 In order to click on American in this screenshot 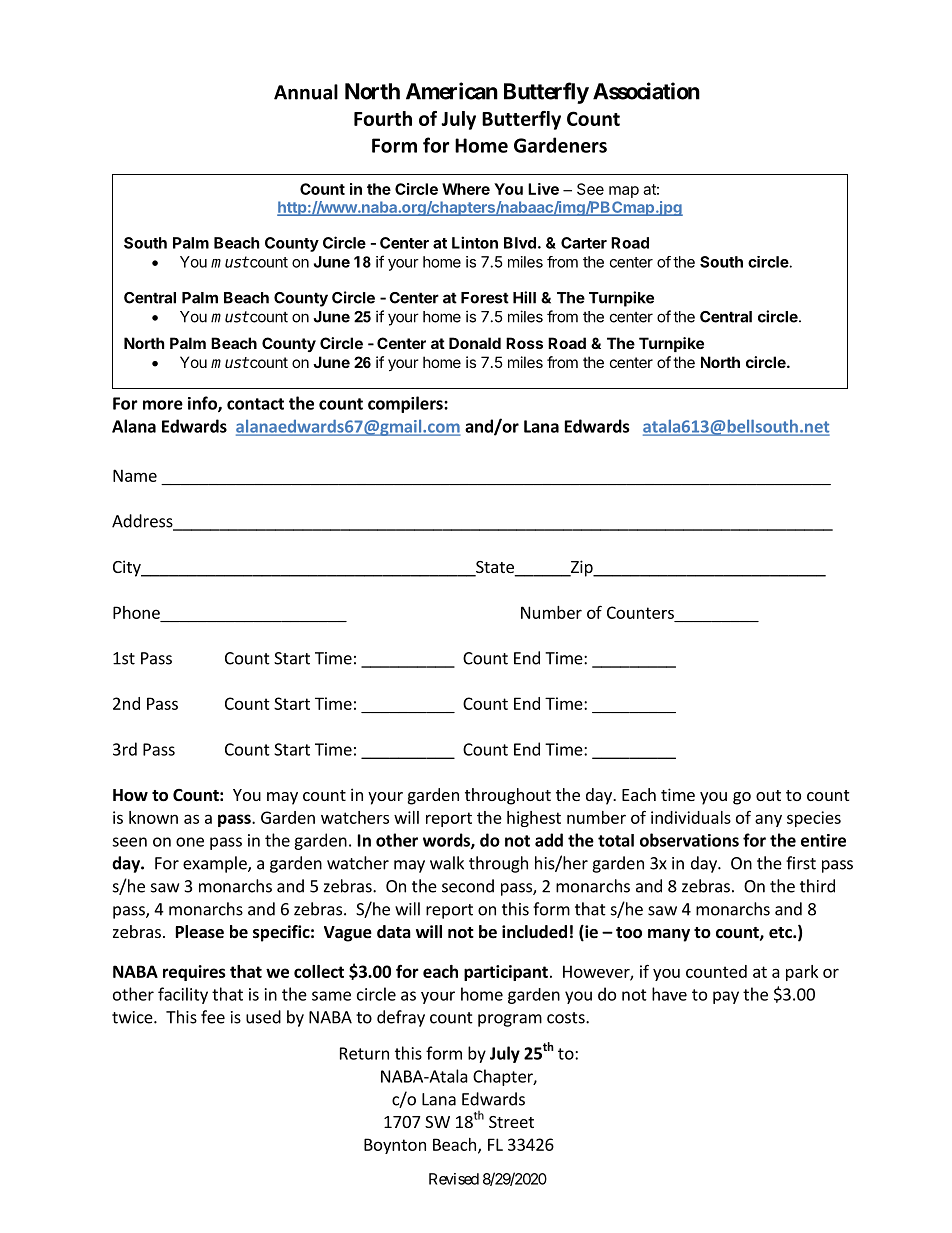, I will do `click(452, 91)`.
